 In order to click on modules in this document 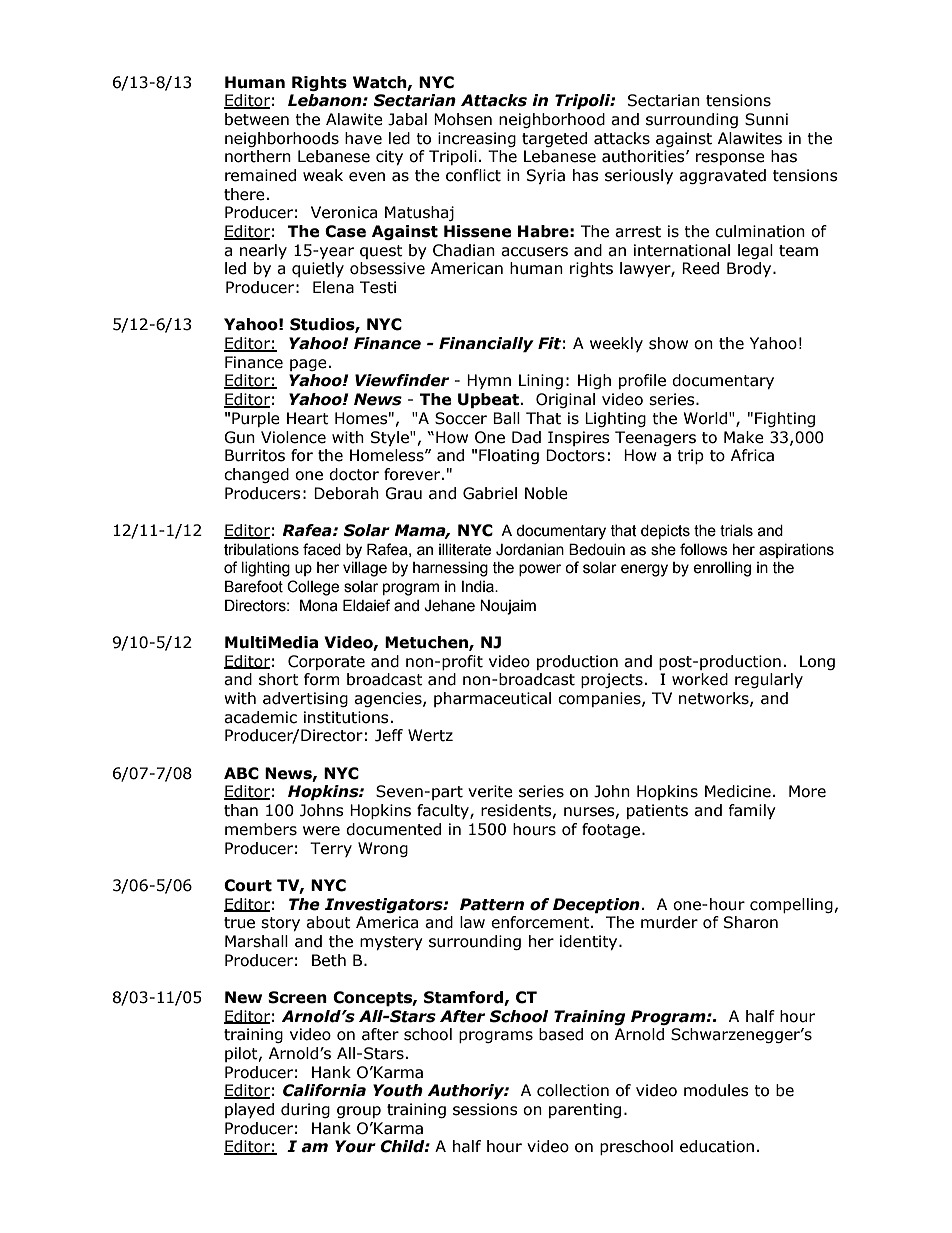, I will do `click(716, 1090)`.
